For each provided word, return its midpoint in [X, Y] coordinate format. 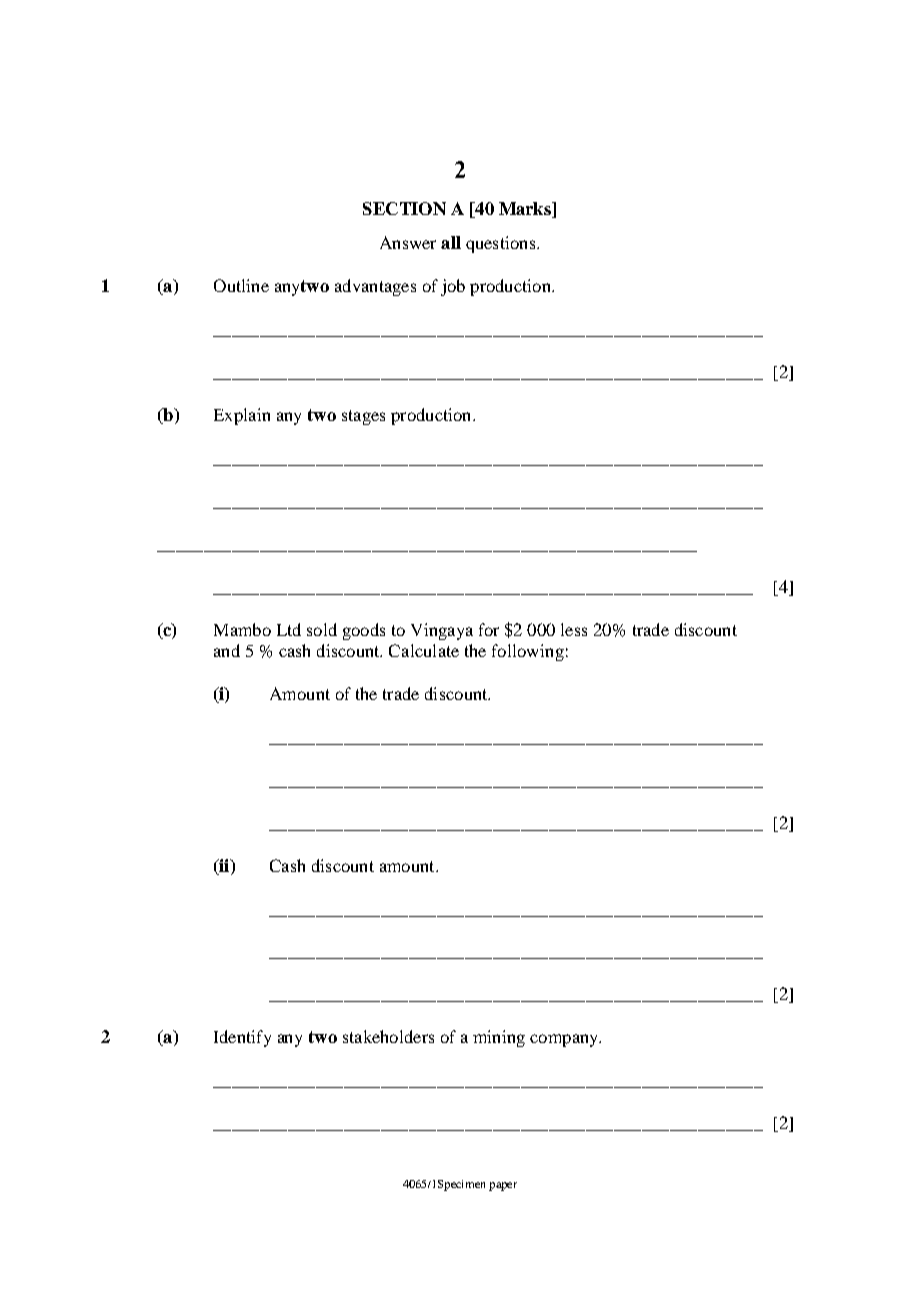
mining [499, 1038]
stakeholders [388, 1036]
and [227, 650]
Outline [241, 285]
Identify [242, 1038]
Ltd [289, 629]
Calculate [424, 650]
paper [503, 1186]
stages [363, 417]
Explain [242, 416]
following [528, 652]
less [574, 629]
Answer [408, 242]
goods [364, 631]
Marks [526, 210]
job [453, 287]
